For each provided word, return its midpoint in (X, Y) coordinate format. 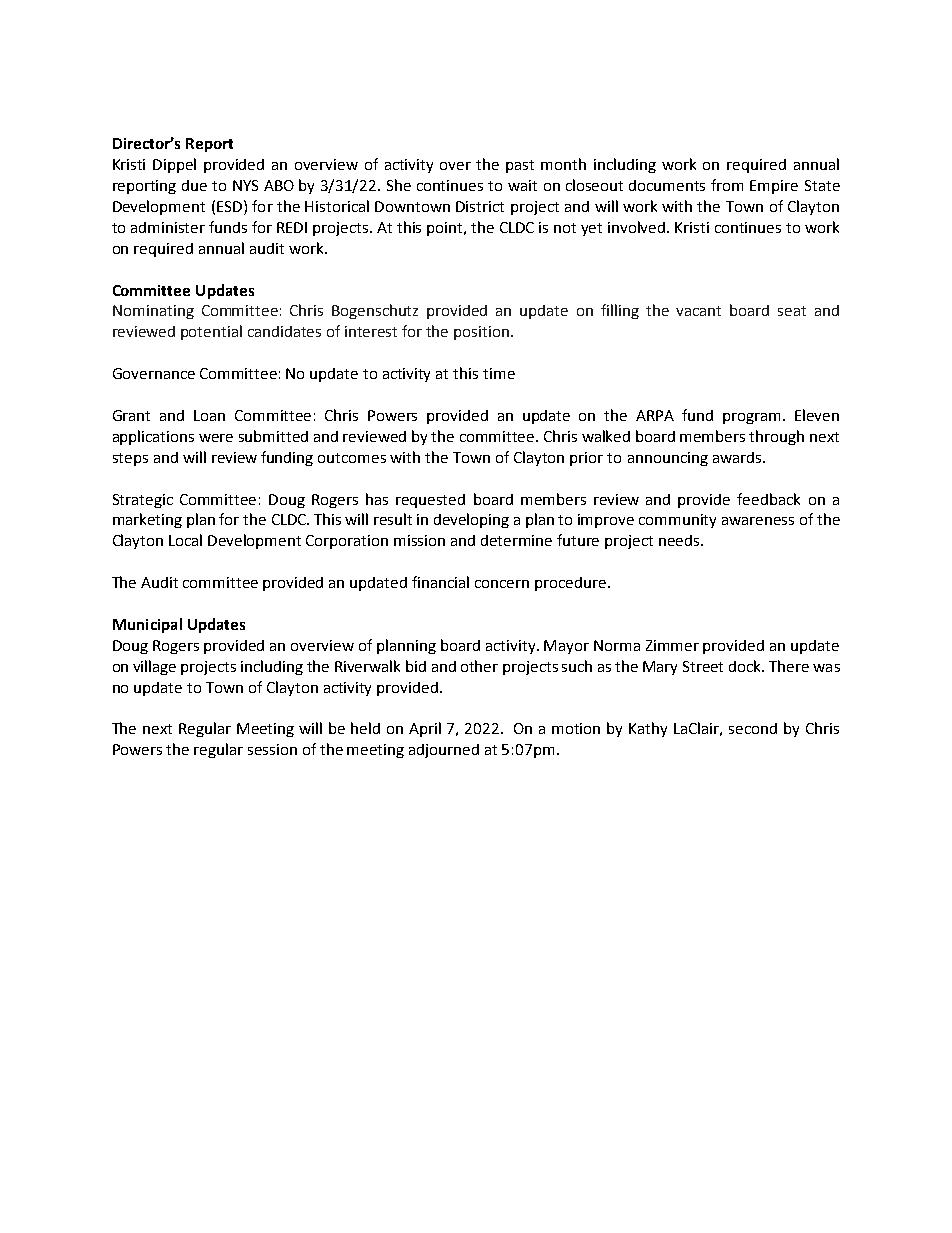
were (216, 438)
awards (738, 457)
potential (211, 332)
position (481, 333)
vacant (698, 311)
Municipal (147, 625)
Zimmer (672, 645)
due (194, 185)
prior (586, 459)
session (272, 749)
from (727, 185)
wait (522, 185)
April (425, 729)
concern (502, 584)
